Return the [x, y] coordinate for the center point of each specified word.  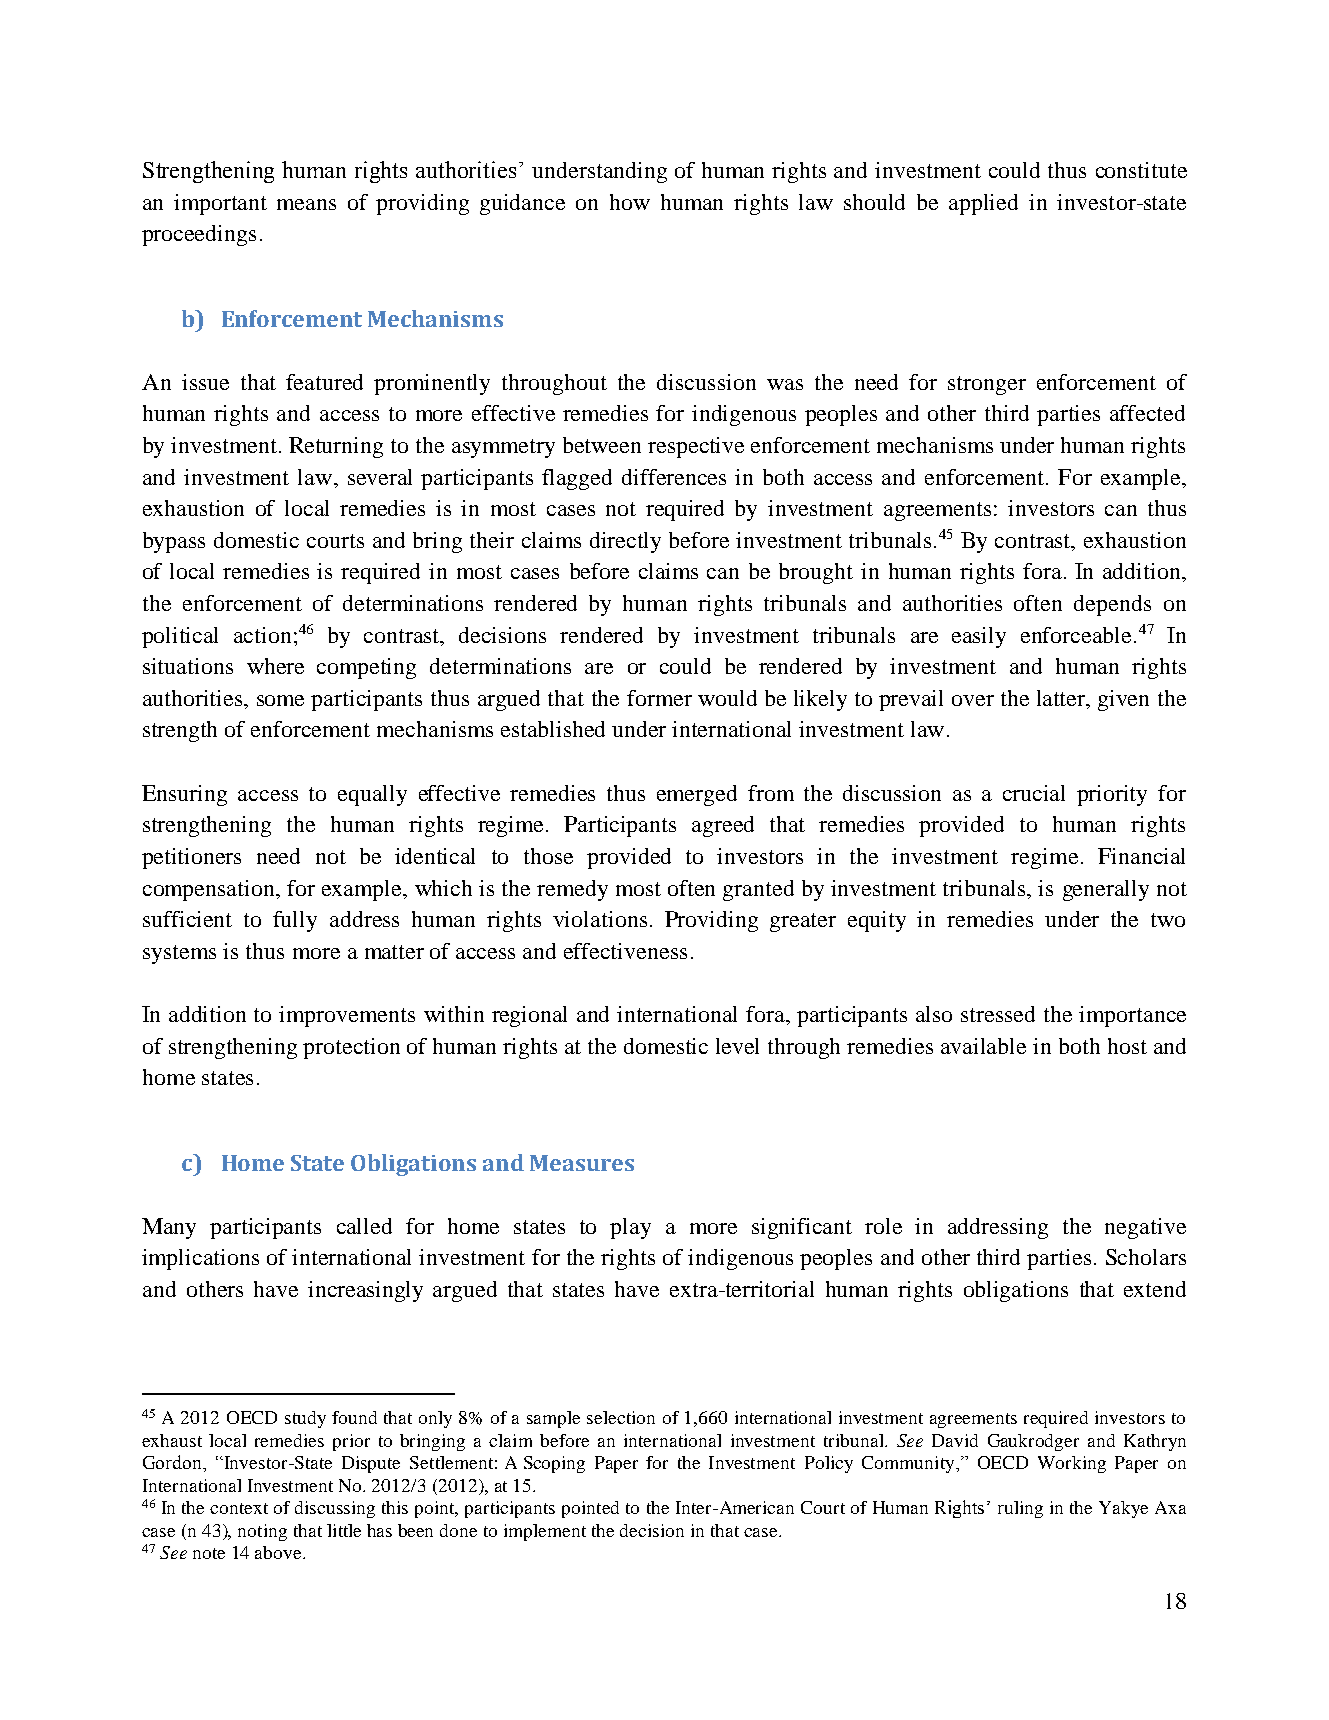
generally [1106, 890]
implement [545, 1532]
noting [262, 1532]
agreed [723, 826]
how [630, 202]
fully [295, 921]
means [306, 204]
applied [983, 204]
